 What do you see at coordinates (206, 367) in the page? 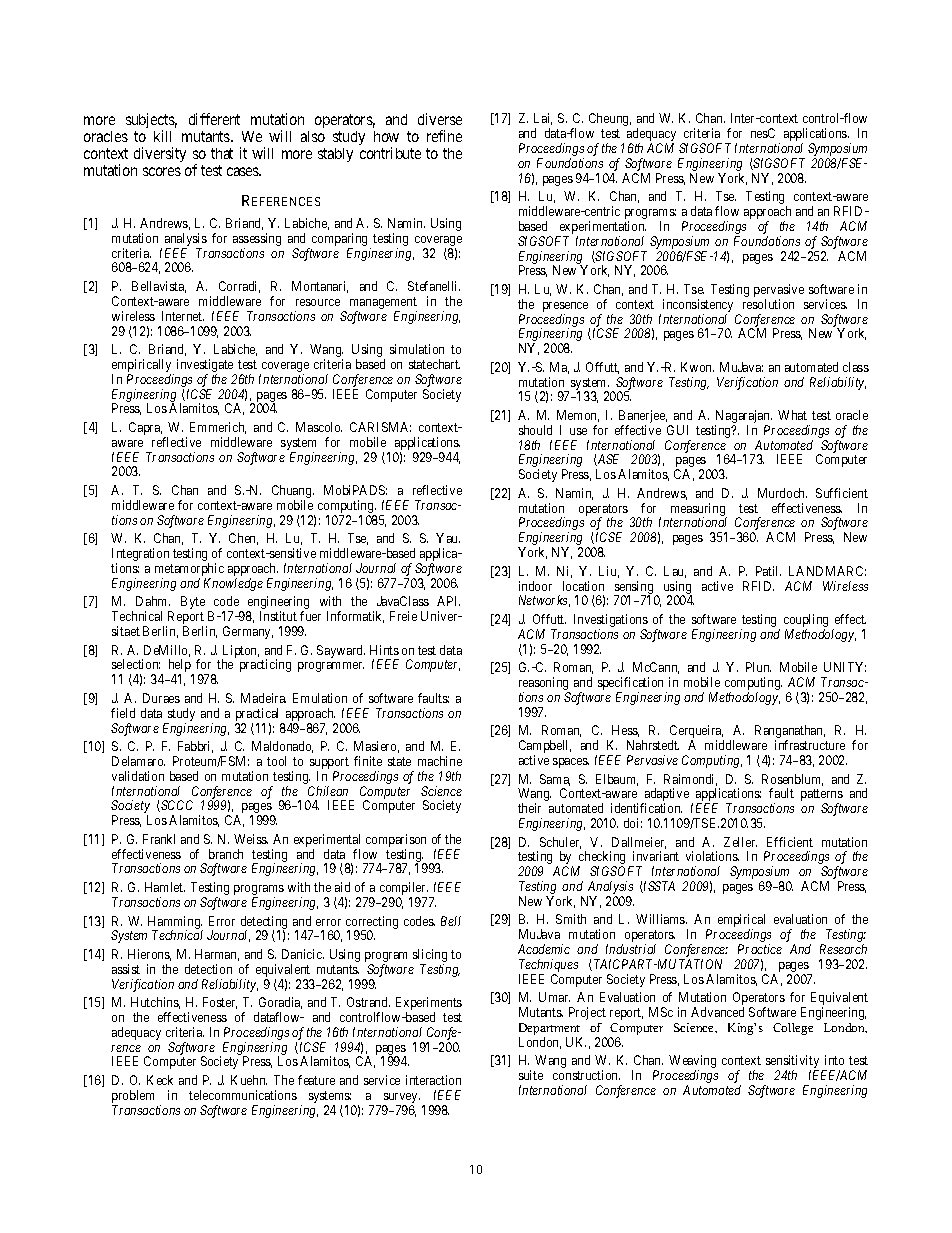
I see `investigate` at bounding box center [206, 367].
